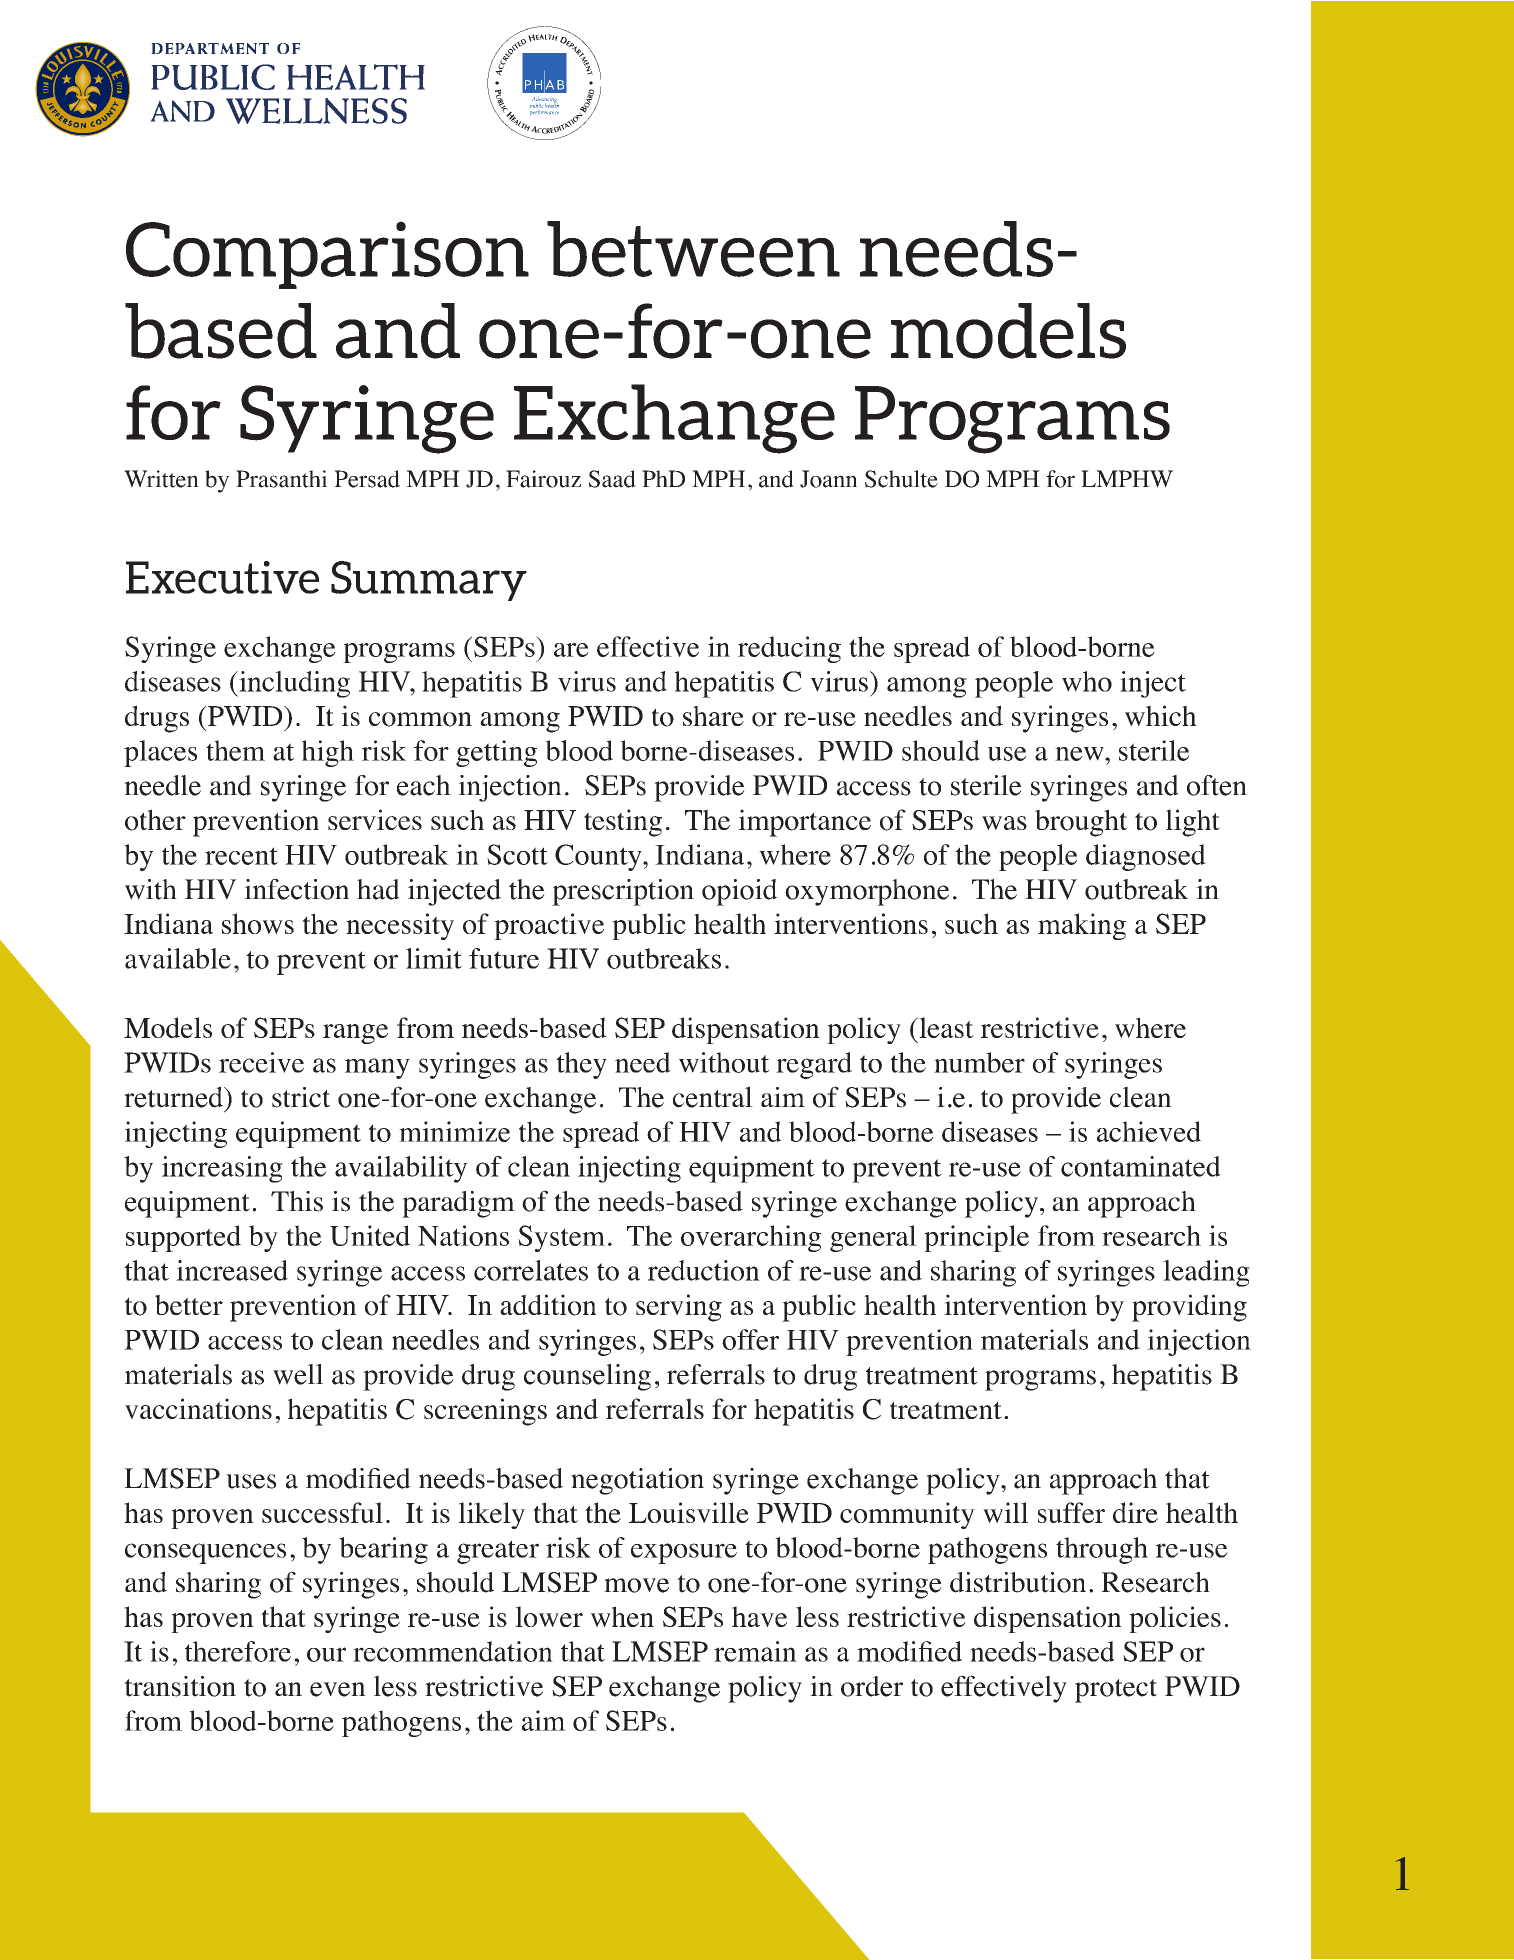 Image resolution: width=1514 pixels, height=1960 pixels. What do you see at coordinates (327, 255) in the page?
I see `Comparison` at bounding box center [327, 255].
